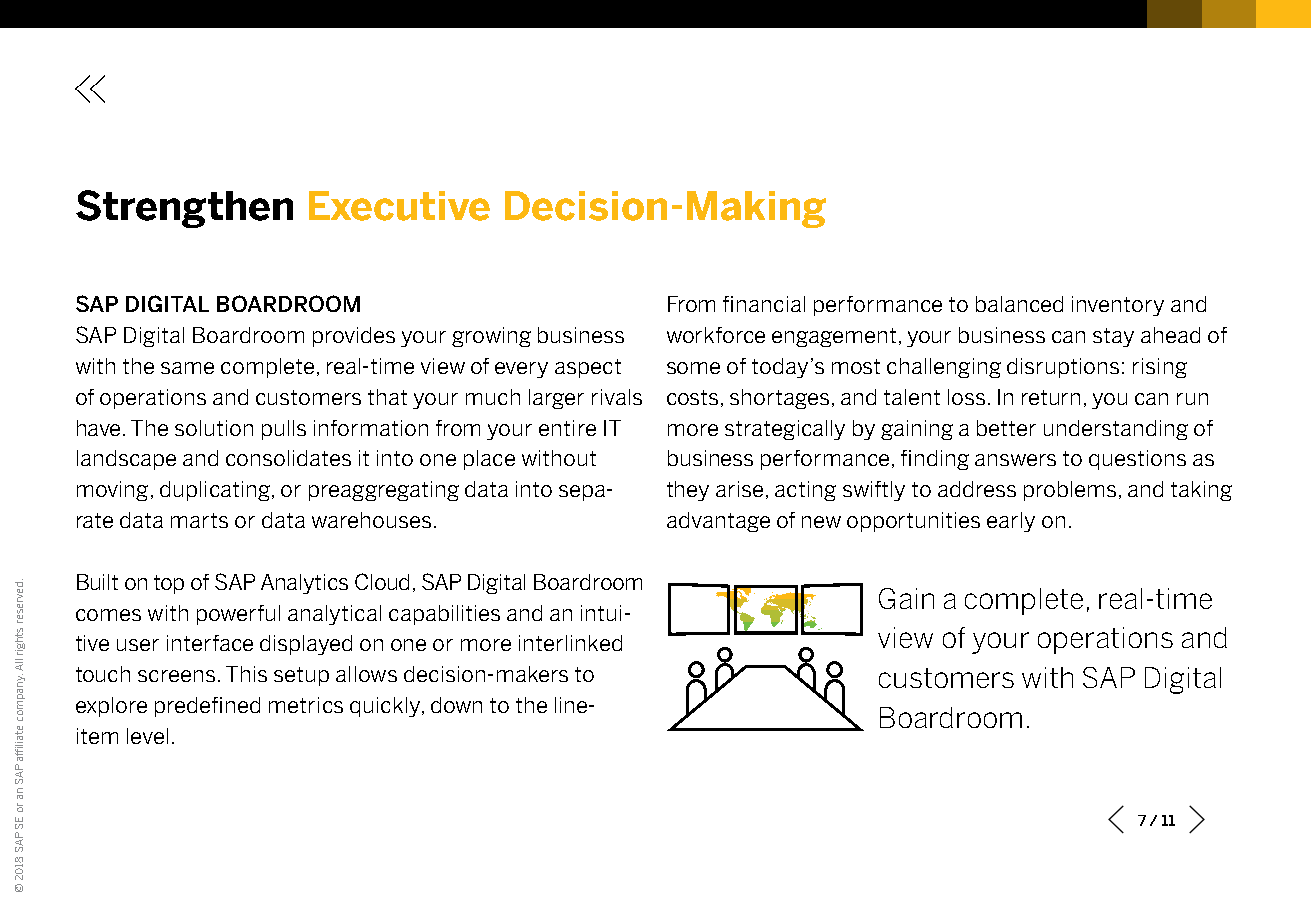 The image size is (1311, 924). Describe the element at coordinates (207, 707) in the screenshot. I see `predefined` at that location.
